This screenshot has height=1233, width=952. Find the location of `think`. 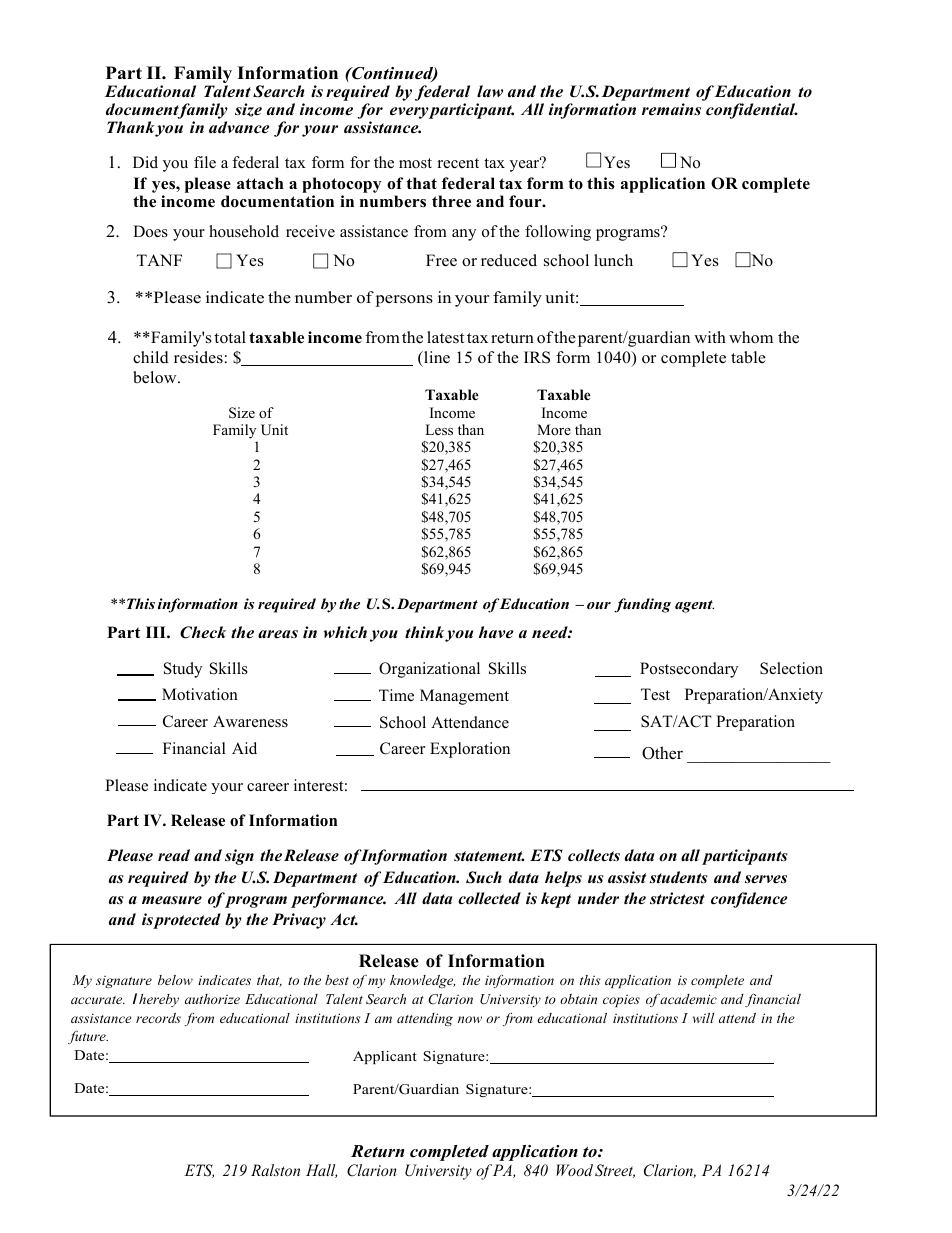

think is located at coordinates (424, 632).
